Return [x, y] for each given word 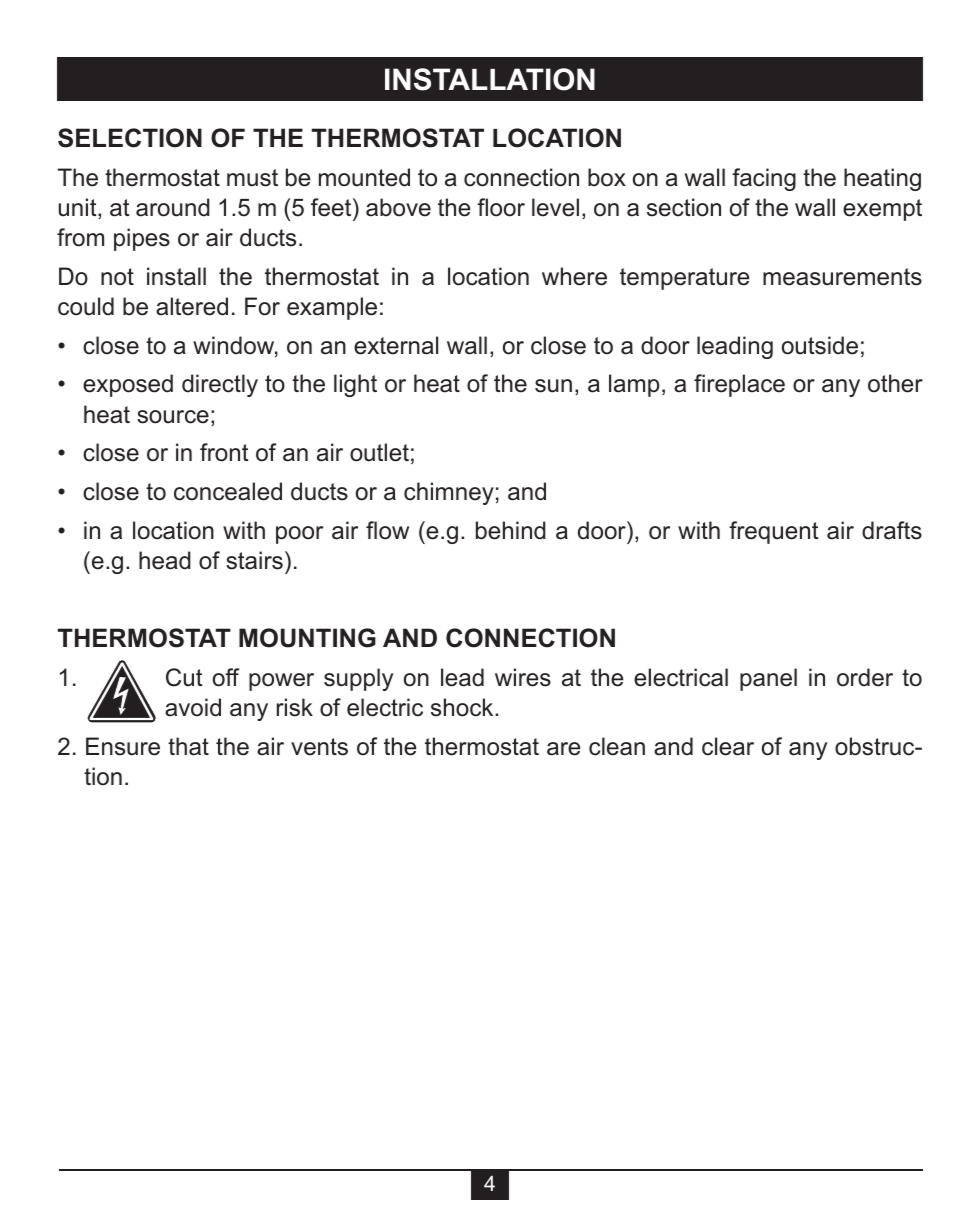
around [173, 207]
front [224, 452]
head [165, 560]
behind [511, 530]
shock [463, 707]
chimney [449, 493]
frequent [774, 532]
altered [192, 306]
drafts [892, 530]
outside [820, 345]
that [188, 746]
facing [764, 179]
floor [501, 207]
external [396, 345]
